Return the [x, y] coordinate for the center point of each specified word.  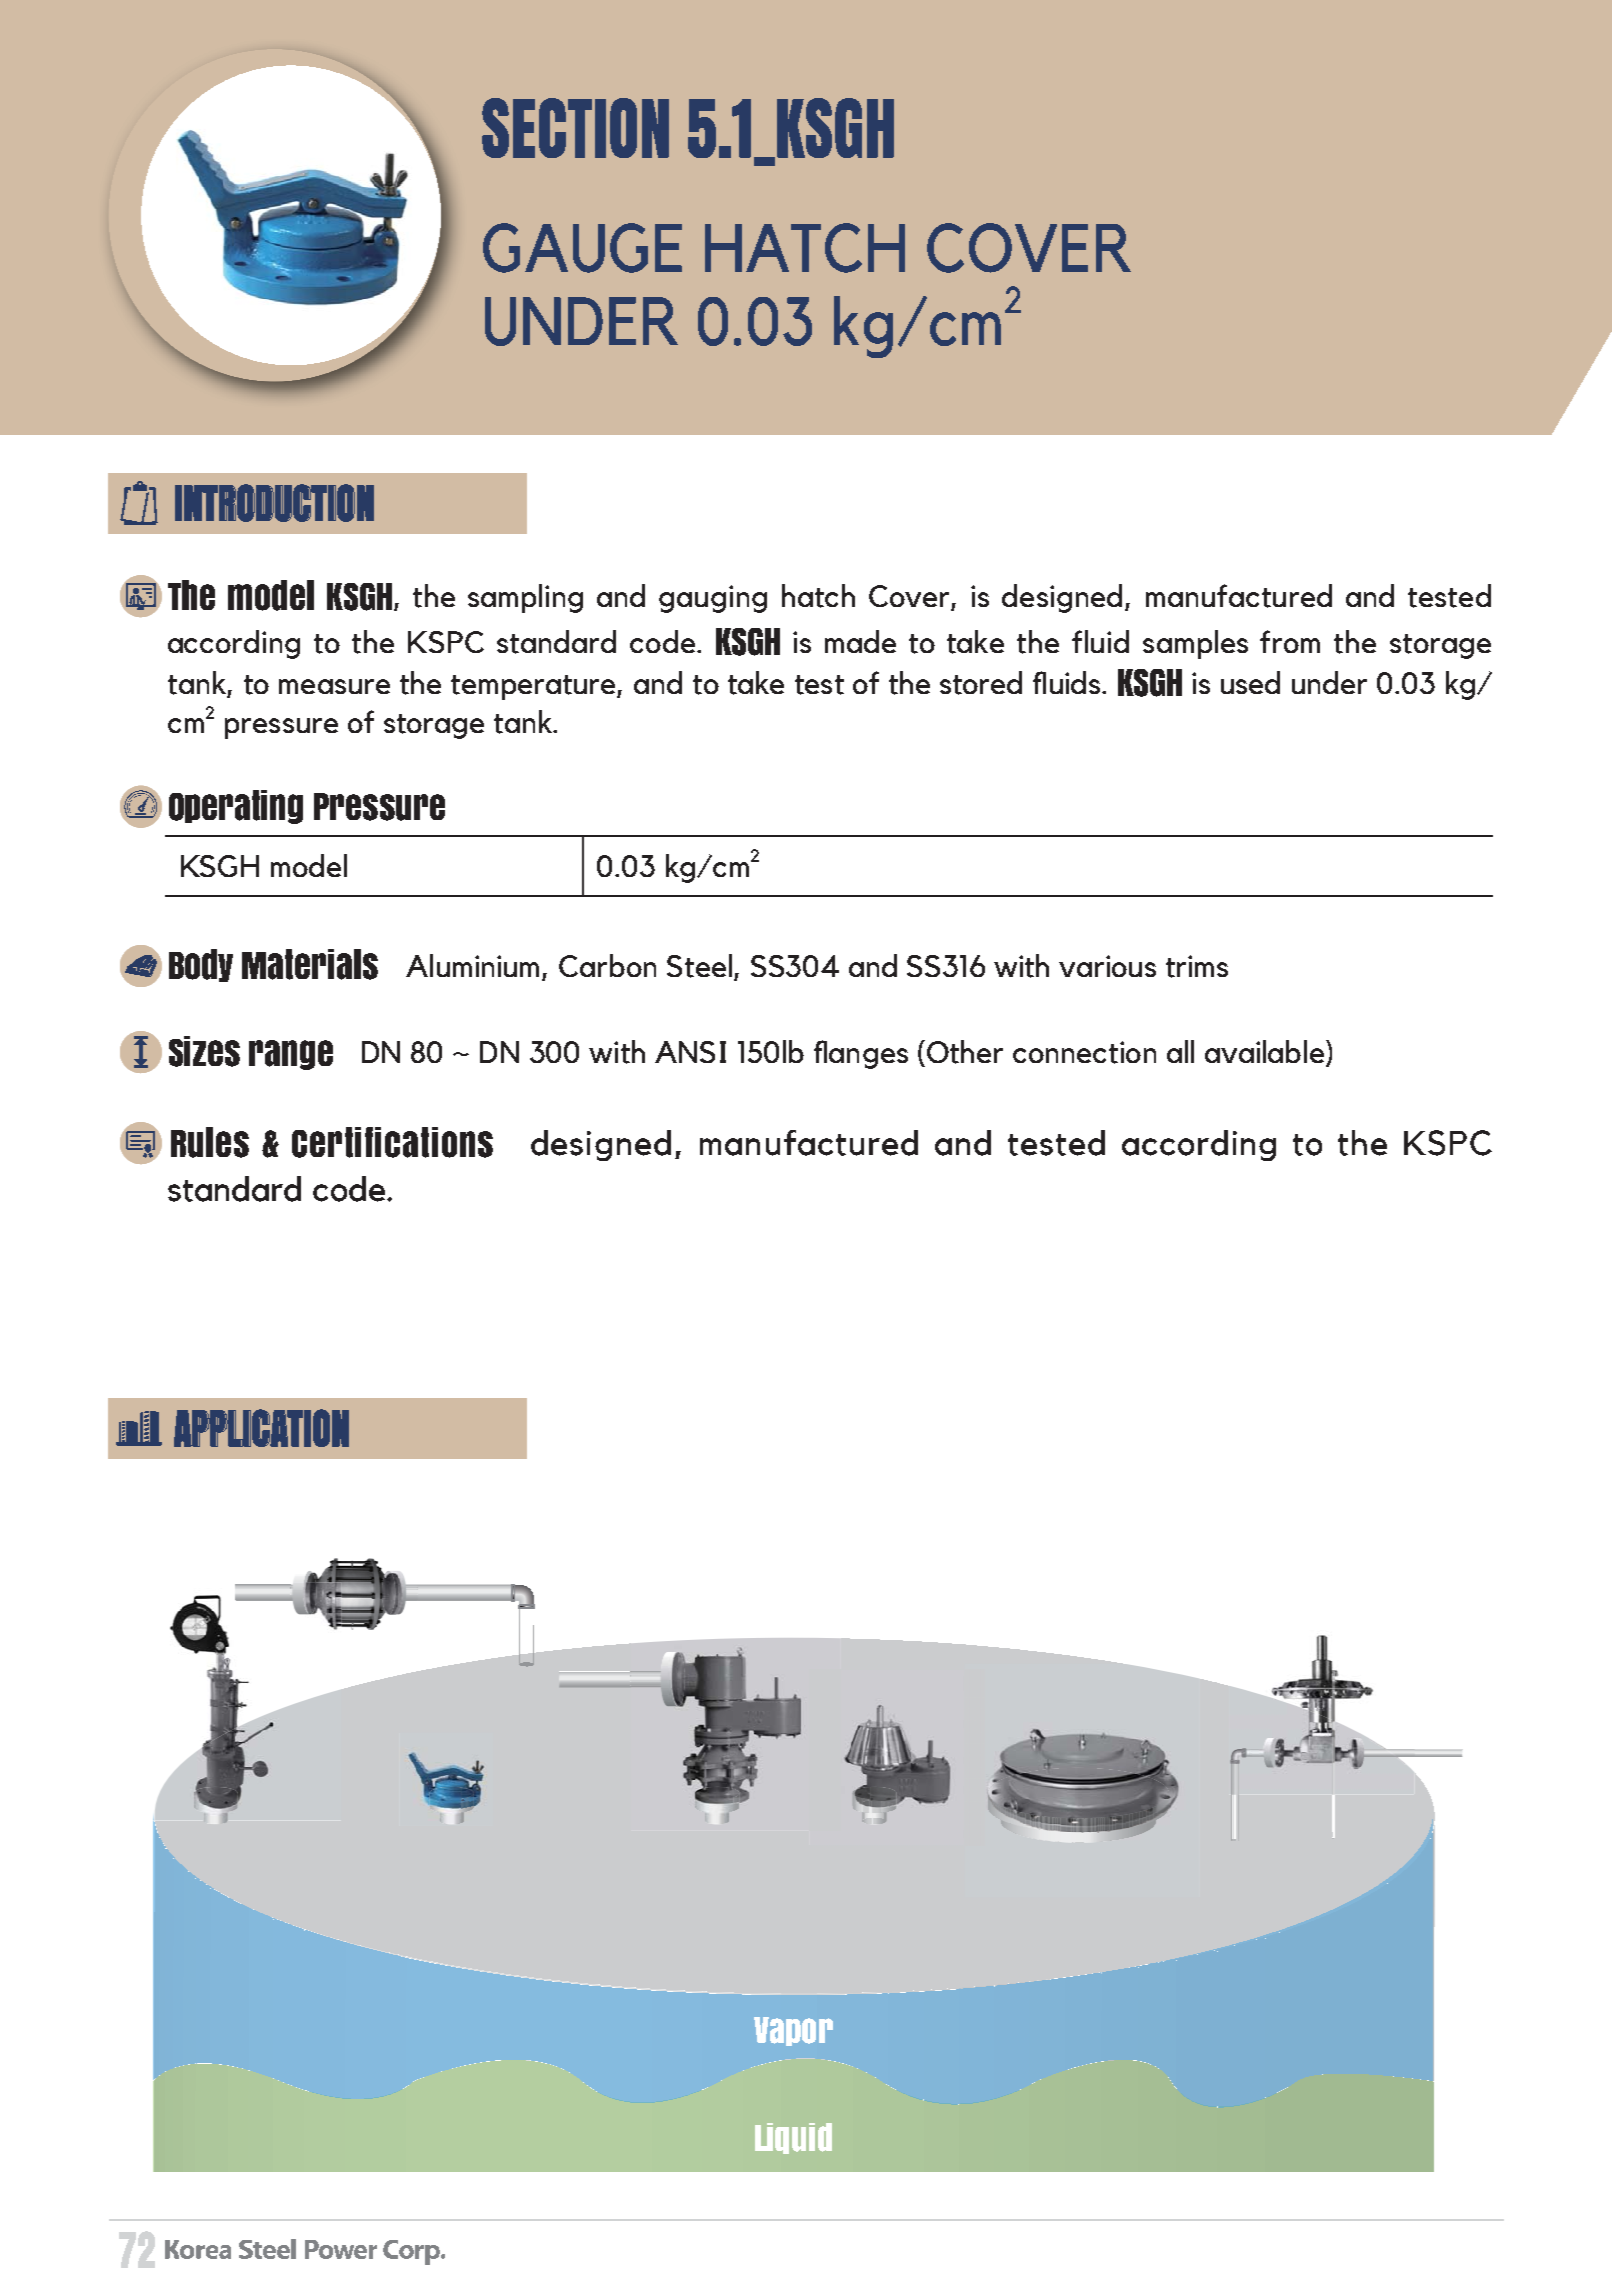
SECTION [575, 128]
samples [1195, 644]
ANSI [690, 1052]
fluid [1100, 641]
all [1180, 1051]
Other [963, 1052]
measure [334, 686]
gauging [713, 599]
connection [1084, 1052]
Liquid [793, 2138]
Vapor [793, 2031]
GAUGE [582, 248]
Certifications [392, 1142]
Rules [210, 1142]
